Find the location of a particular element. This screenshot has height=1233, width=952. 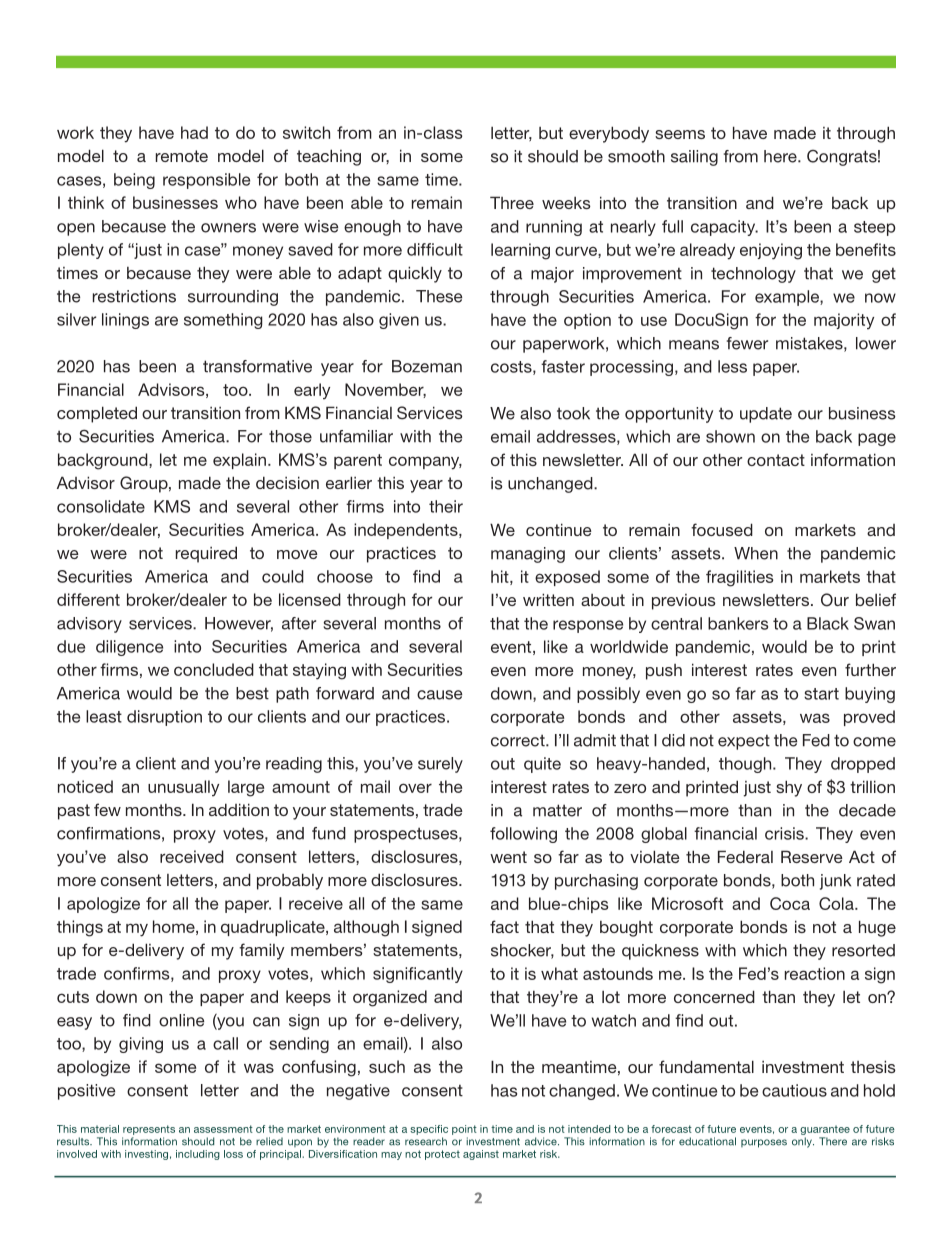

point is located at coordinates (464, 1130).
